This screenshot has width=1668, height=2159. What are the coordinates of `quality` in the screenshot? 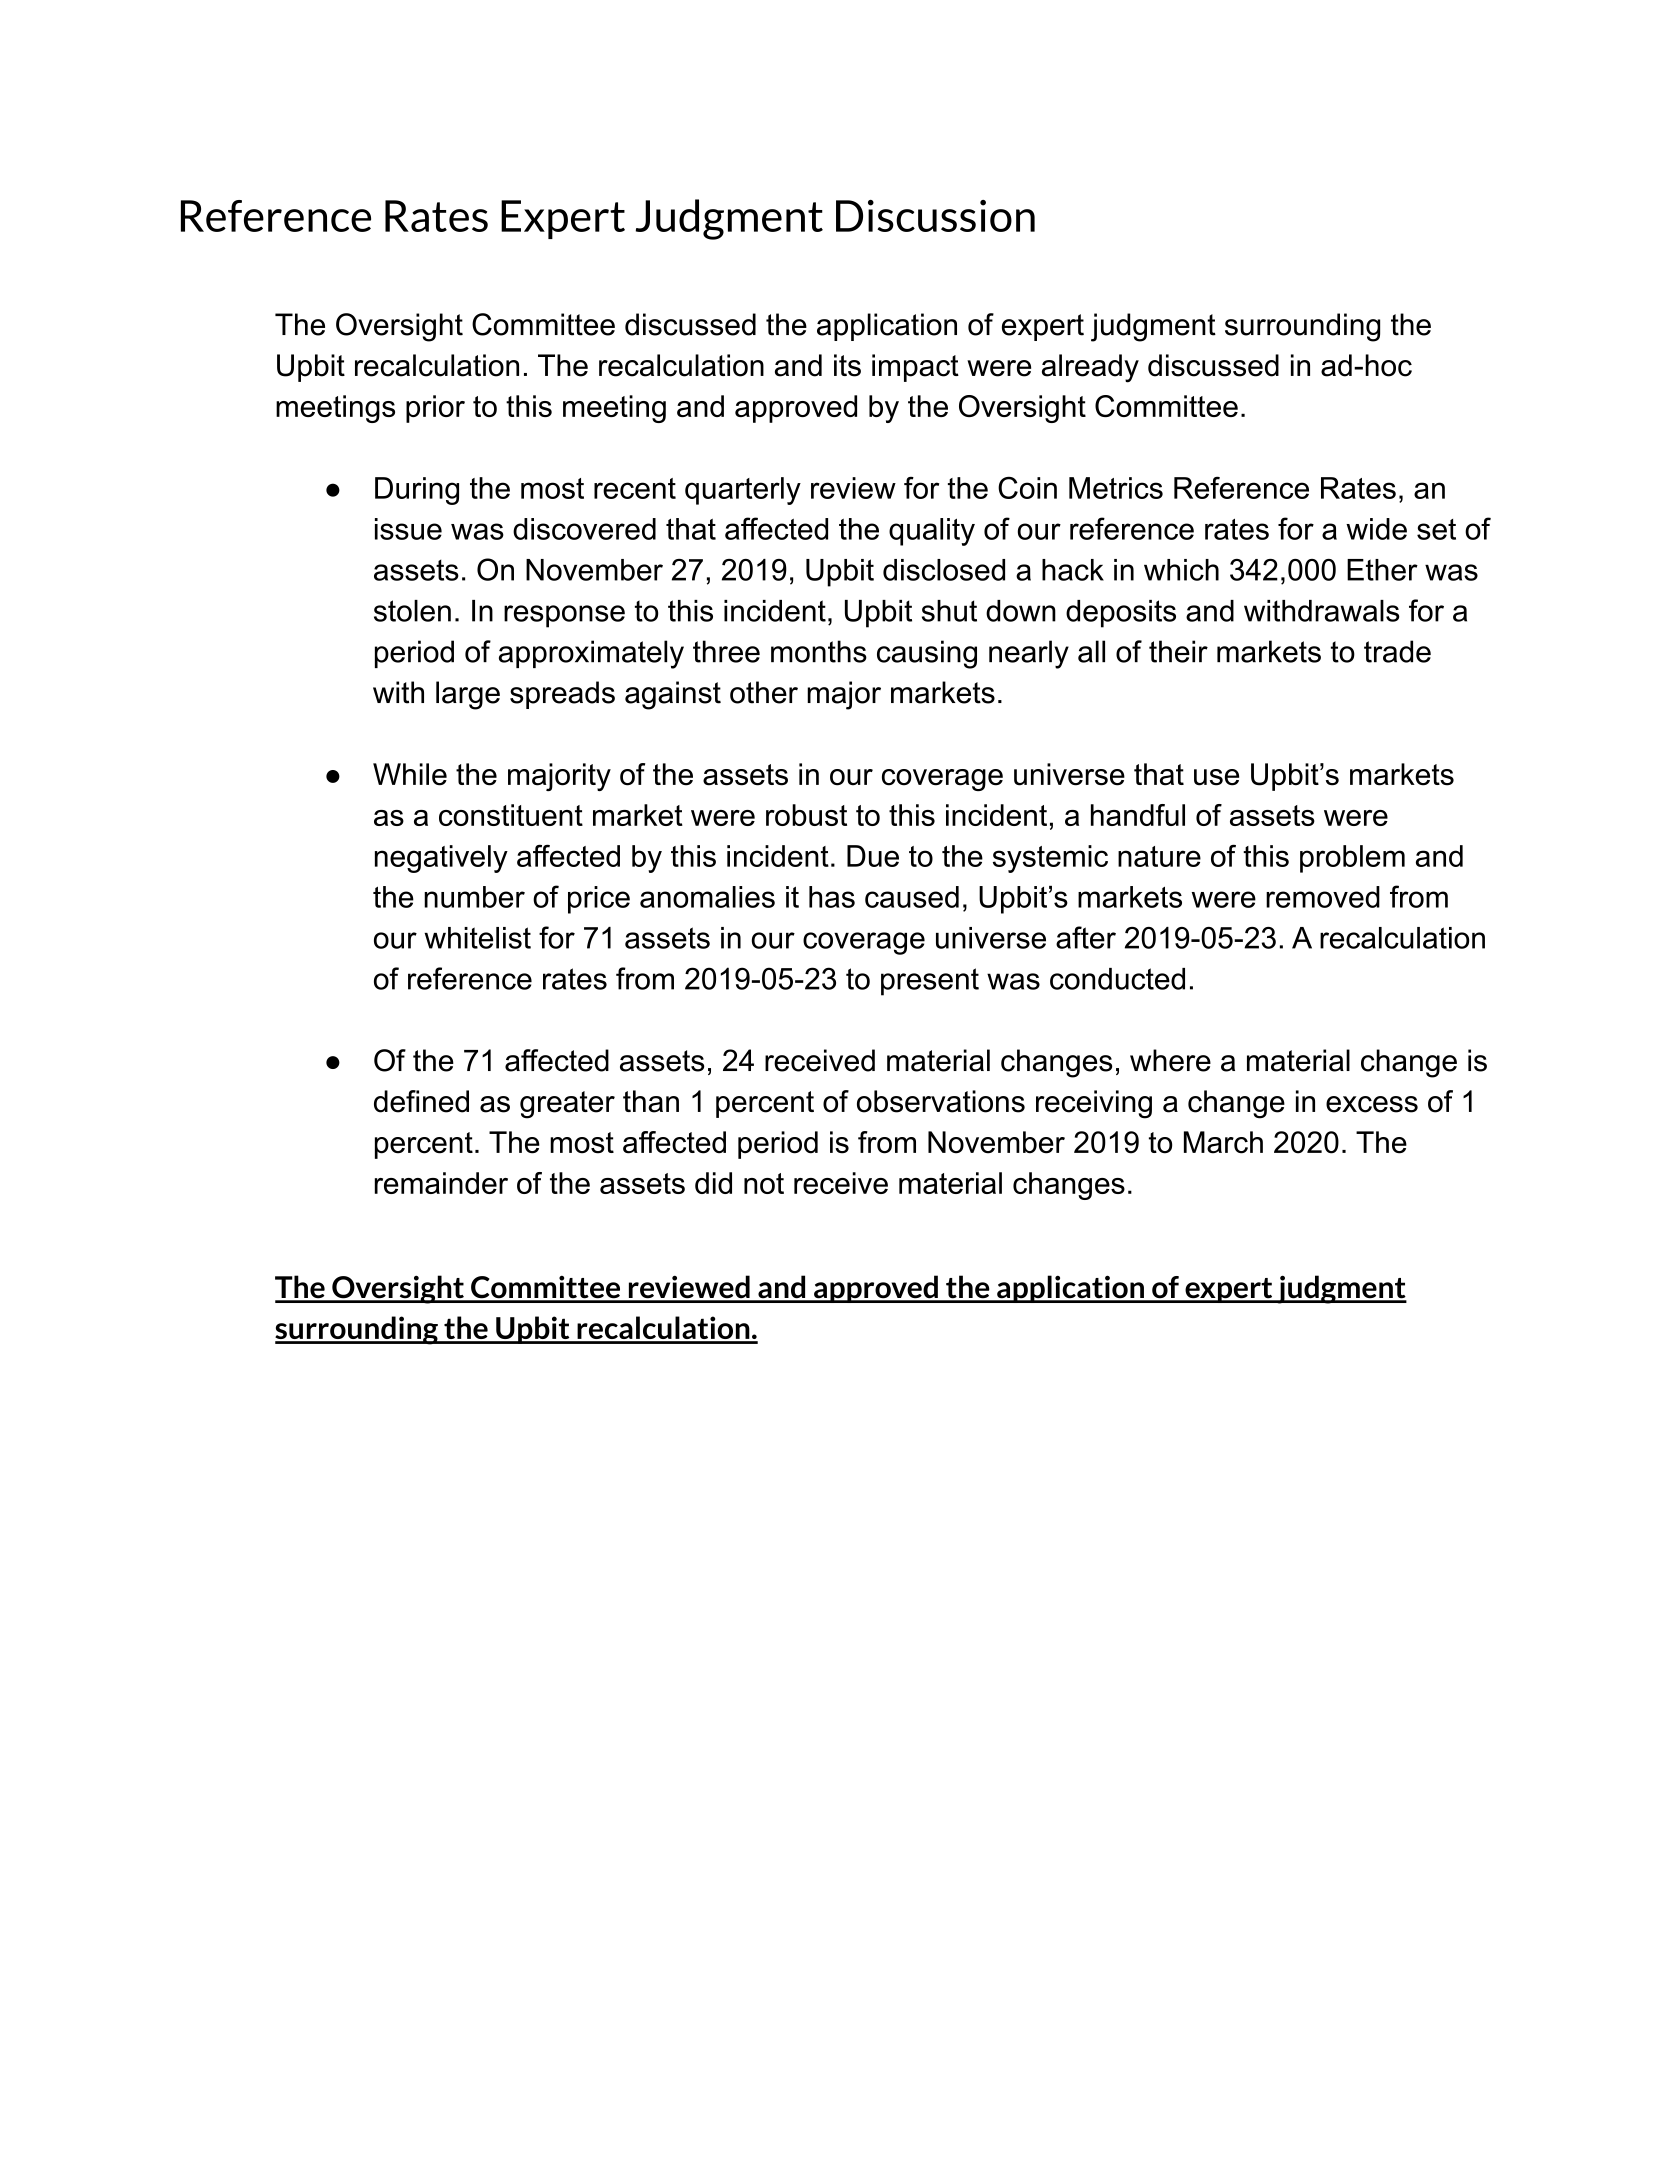 It's located at (932, 532).
